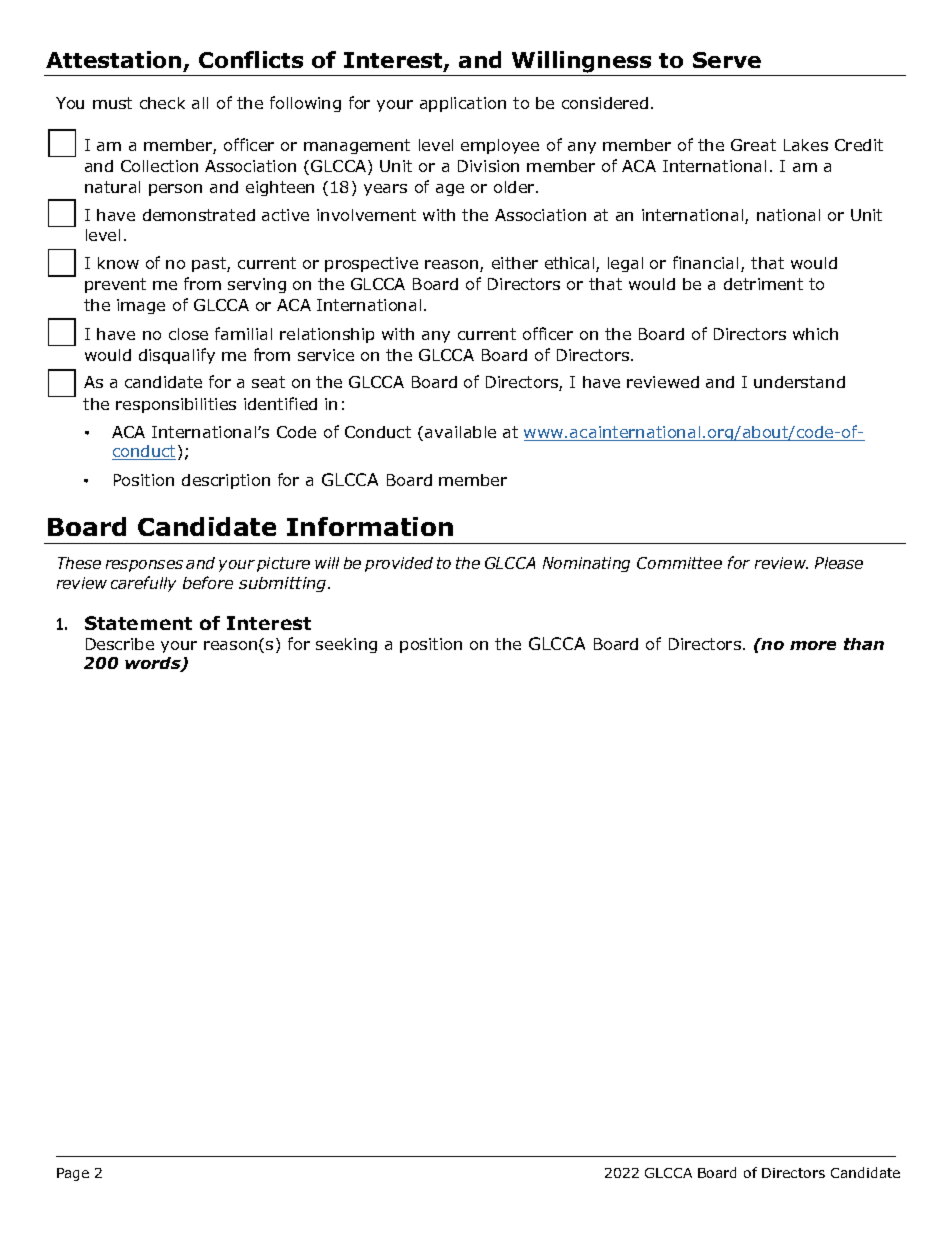 The height and width of the screenshot is (1233, 952). I want to click on Page, so click(73, 1174).
